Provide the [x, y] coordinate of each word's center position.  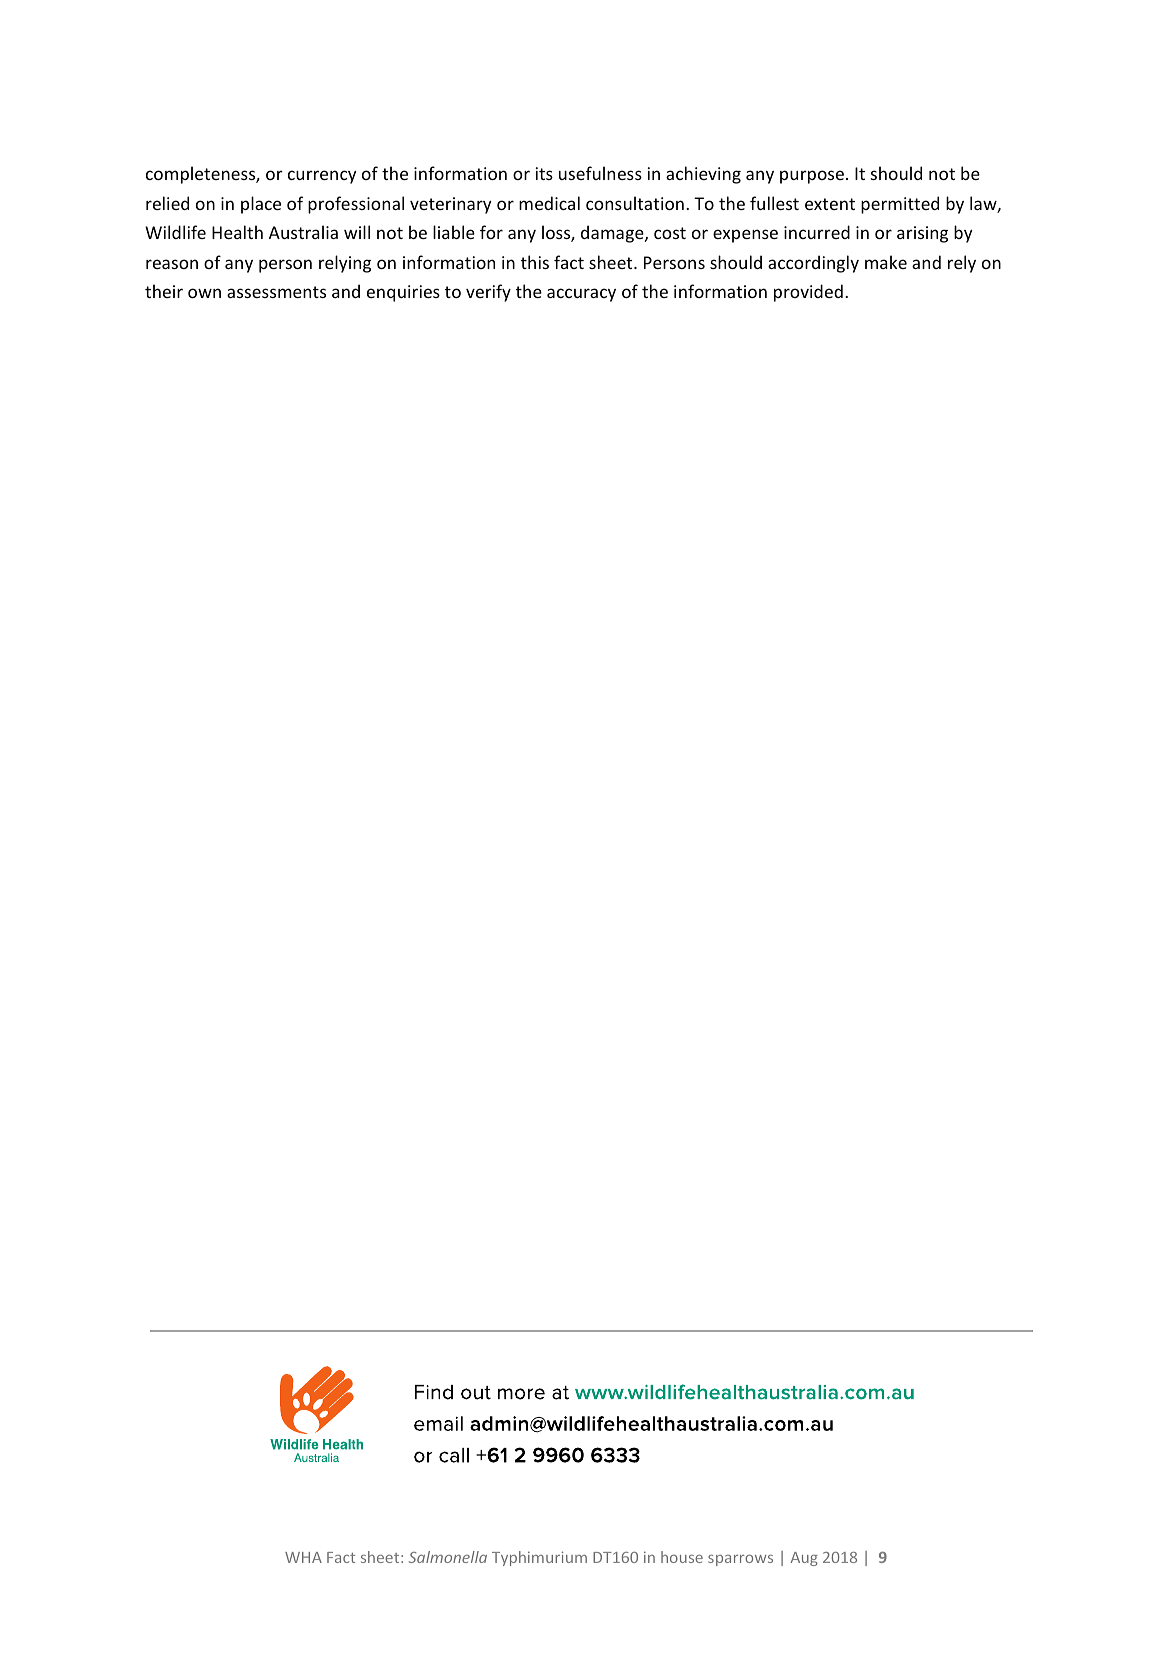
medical [549, 203]
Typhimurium [539, 1558]
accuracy [581, 295]
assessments [276, 292]
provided [808, 293]
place [261, 205]
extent [830, 204]
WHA [303, 1557]
